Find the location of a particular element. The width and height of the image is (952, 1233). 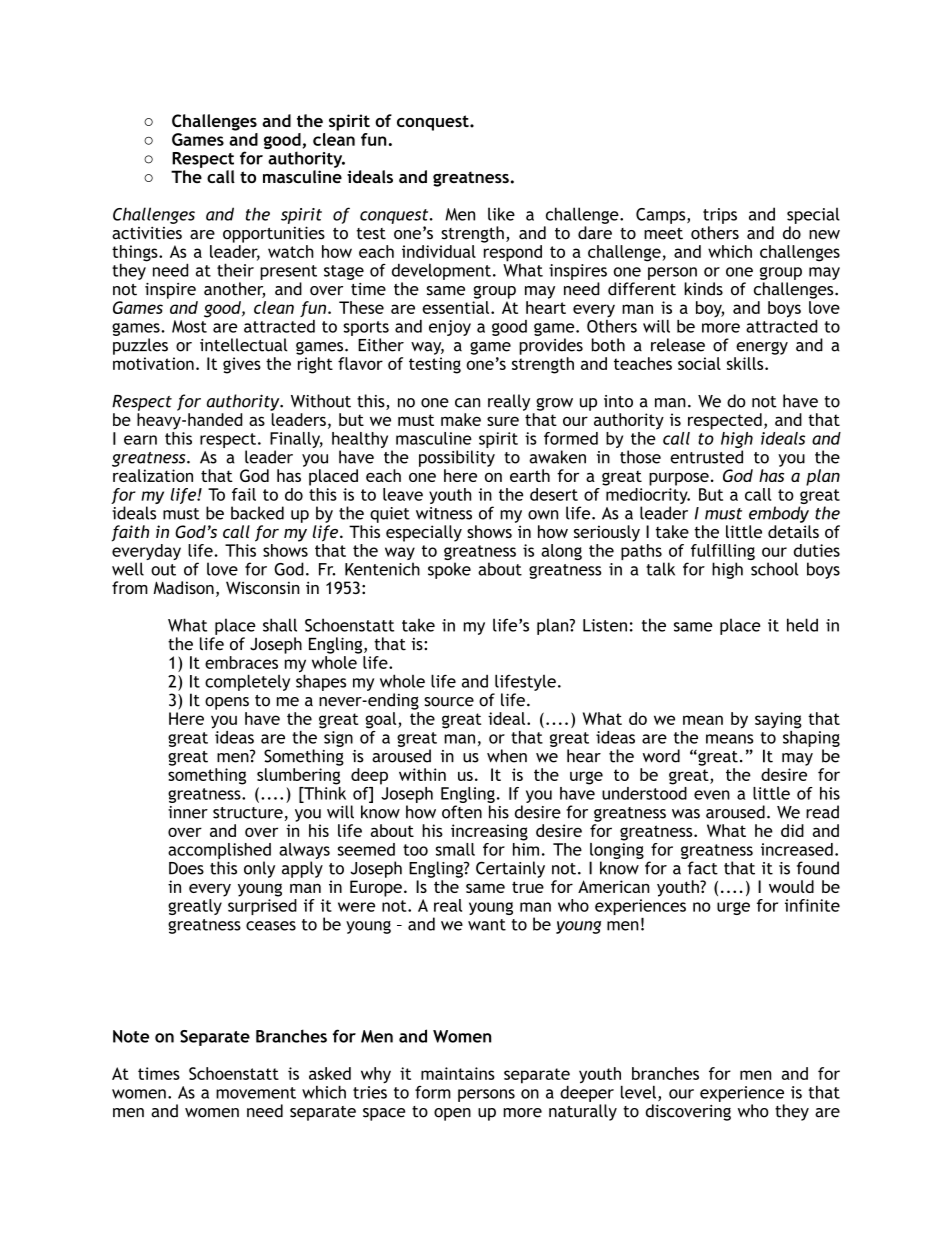

individual is located at coordinates (439, 251).
